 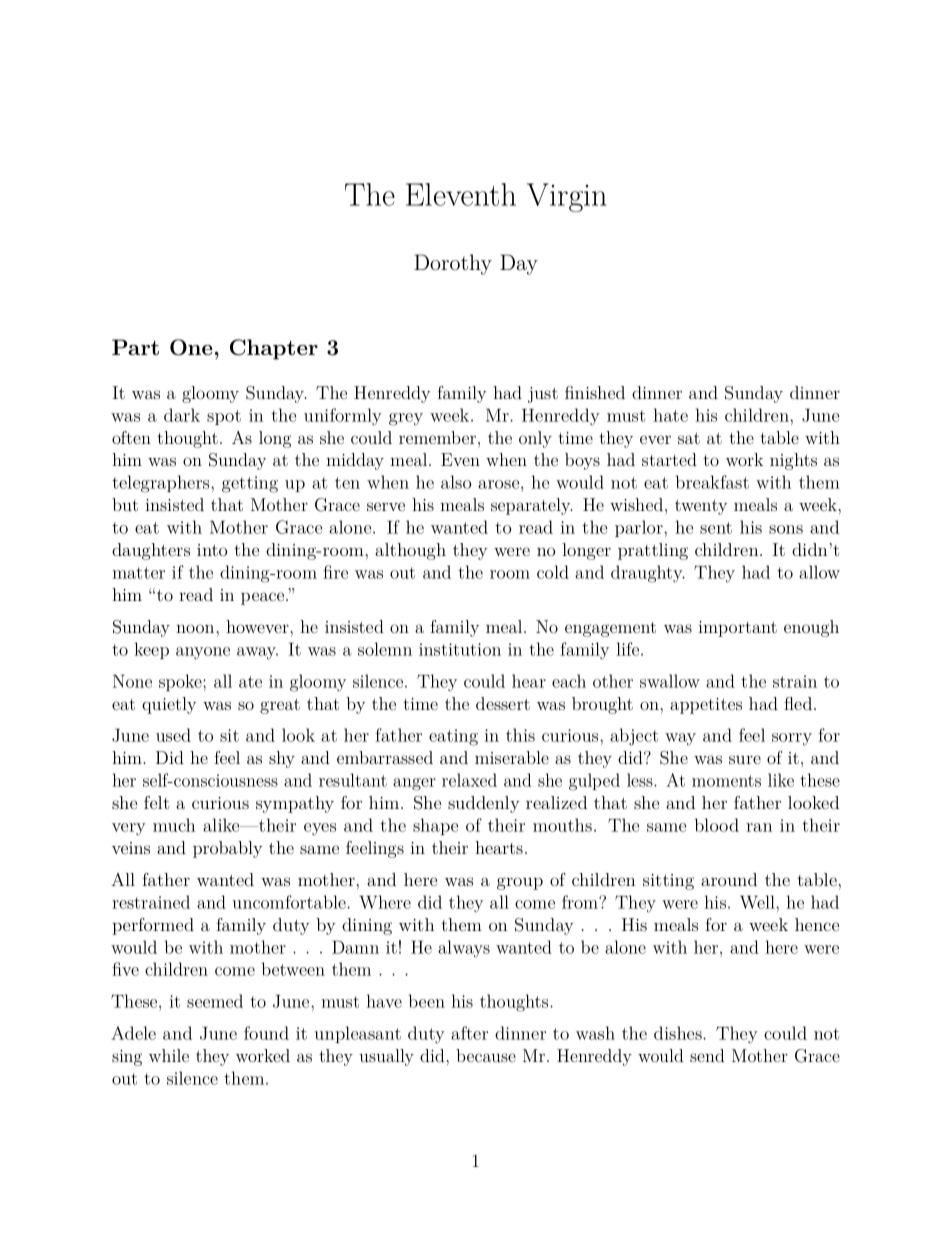 I want to click on Virgin, so click(x=567, y=197).
